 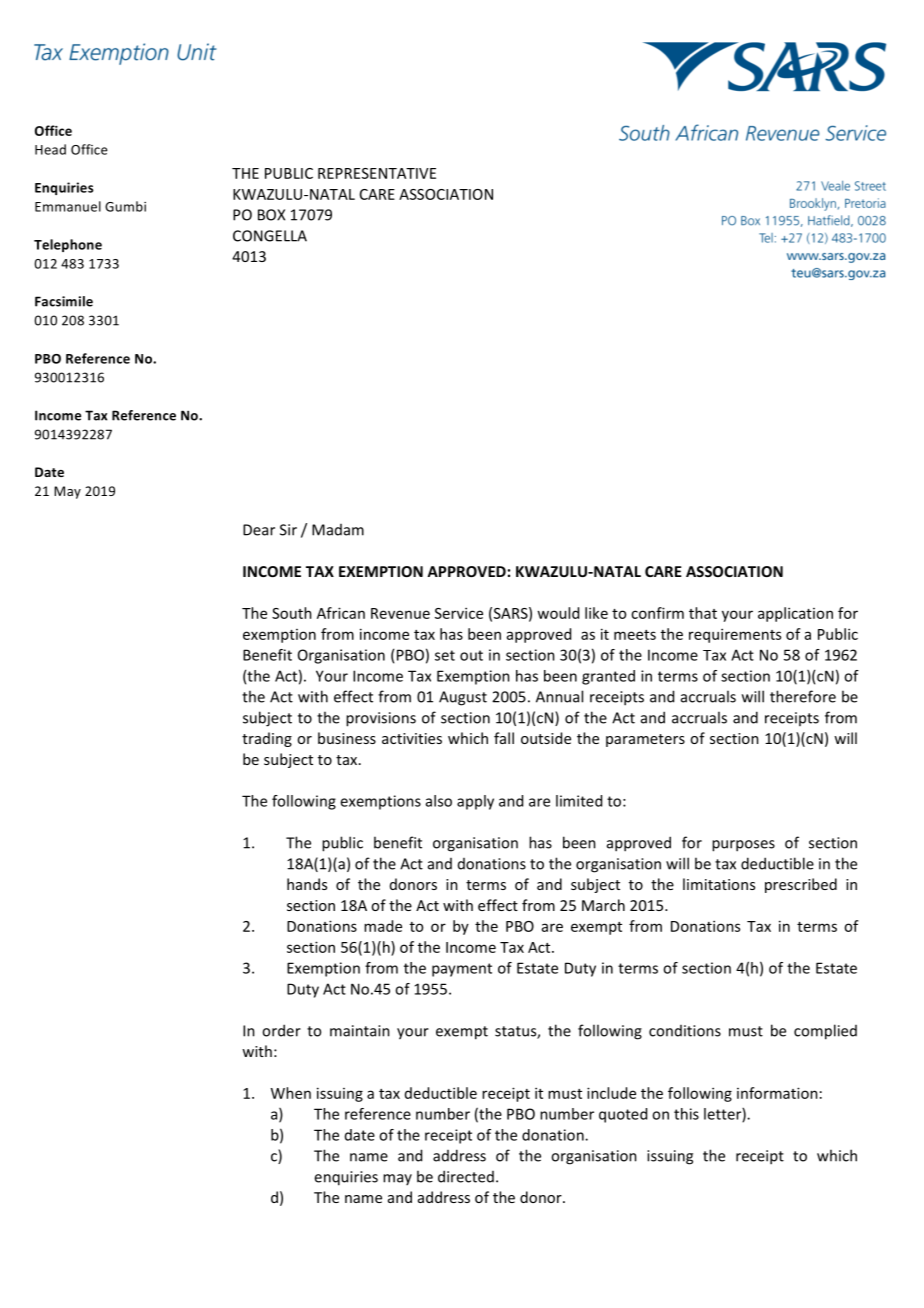 I want to click on set, so click(x=445, y=655).
